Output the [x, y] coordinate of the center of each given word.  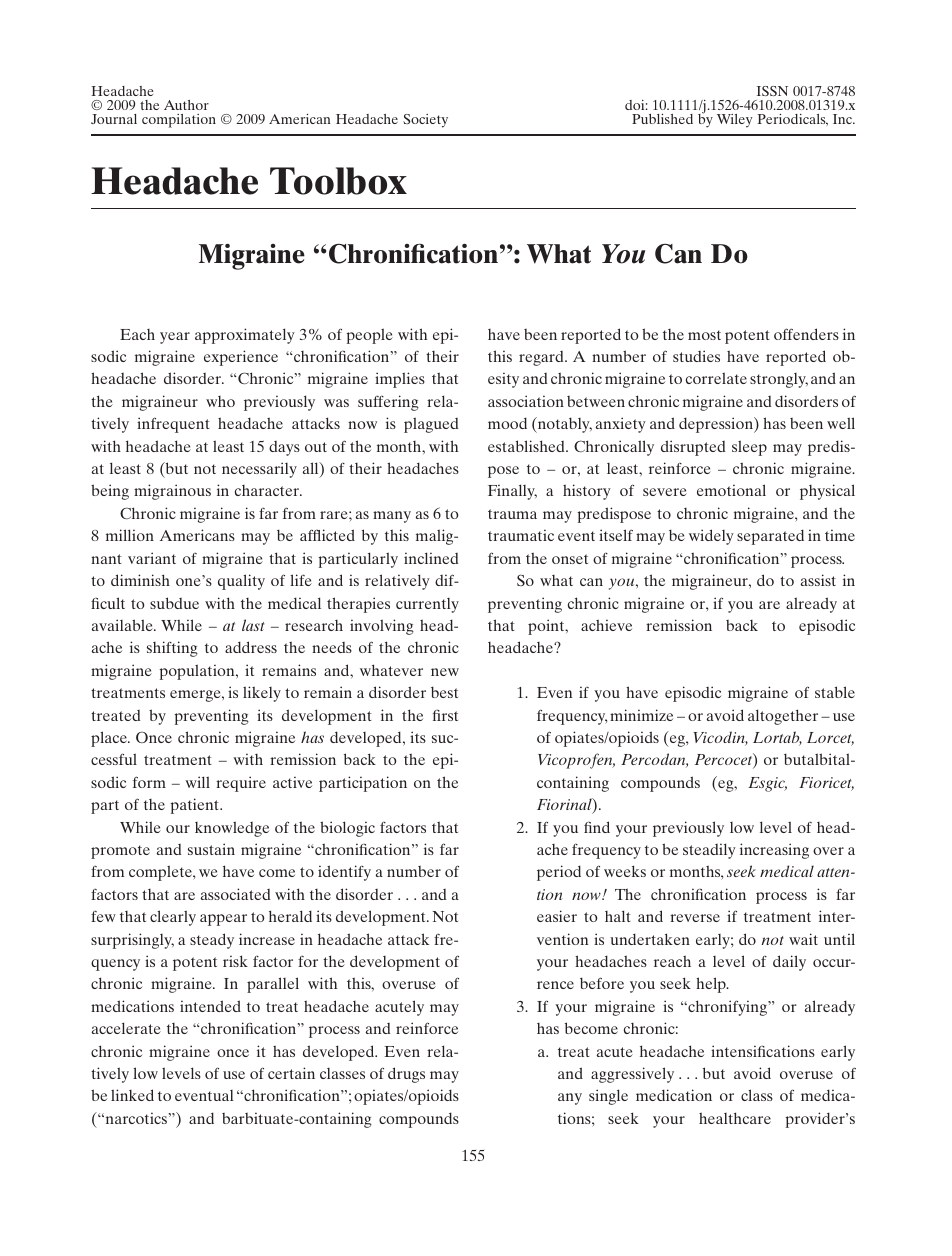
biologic [347, 829]
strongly [779, 380]
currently [427, 605]
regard [542, 358]
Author [186, 105]
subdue [174, 603]
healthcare [735, 1118]
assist [818, 580]
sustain [211, 849]
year [175, 338]
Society [425, 121]
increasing [774, 851]
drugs [406, 1075]
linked [132, 1095]
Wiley [734, 121]
